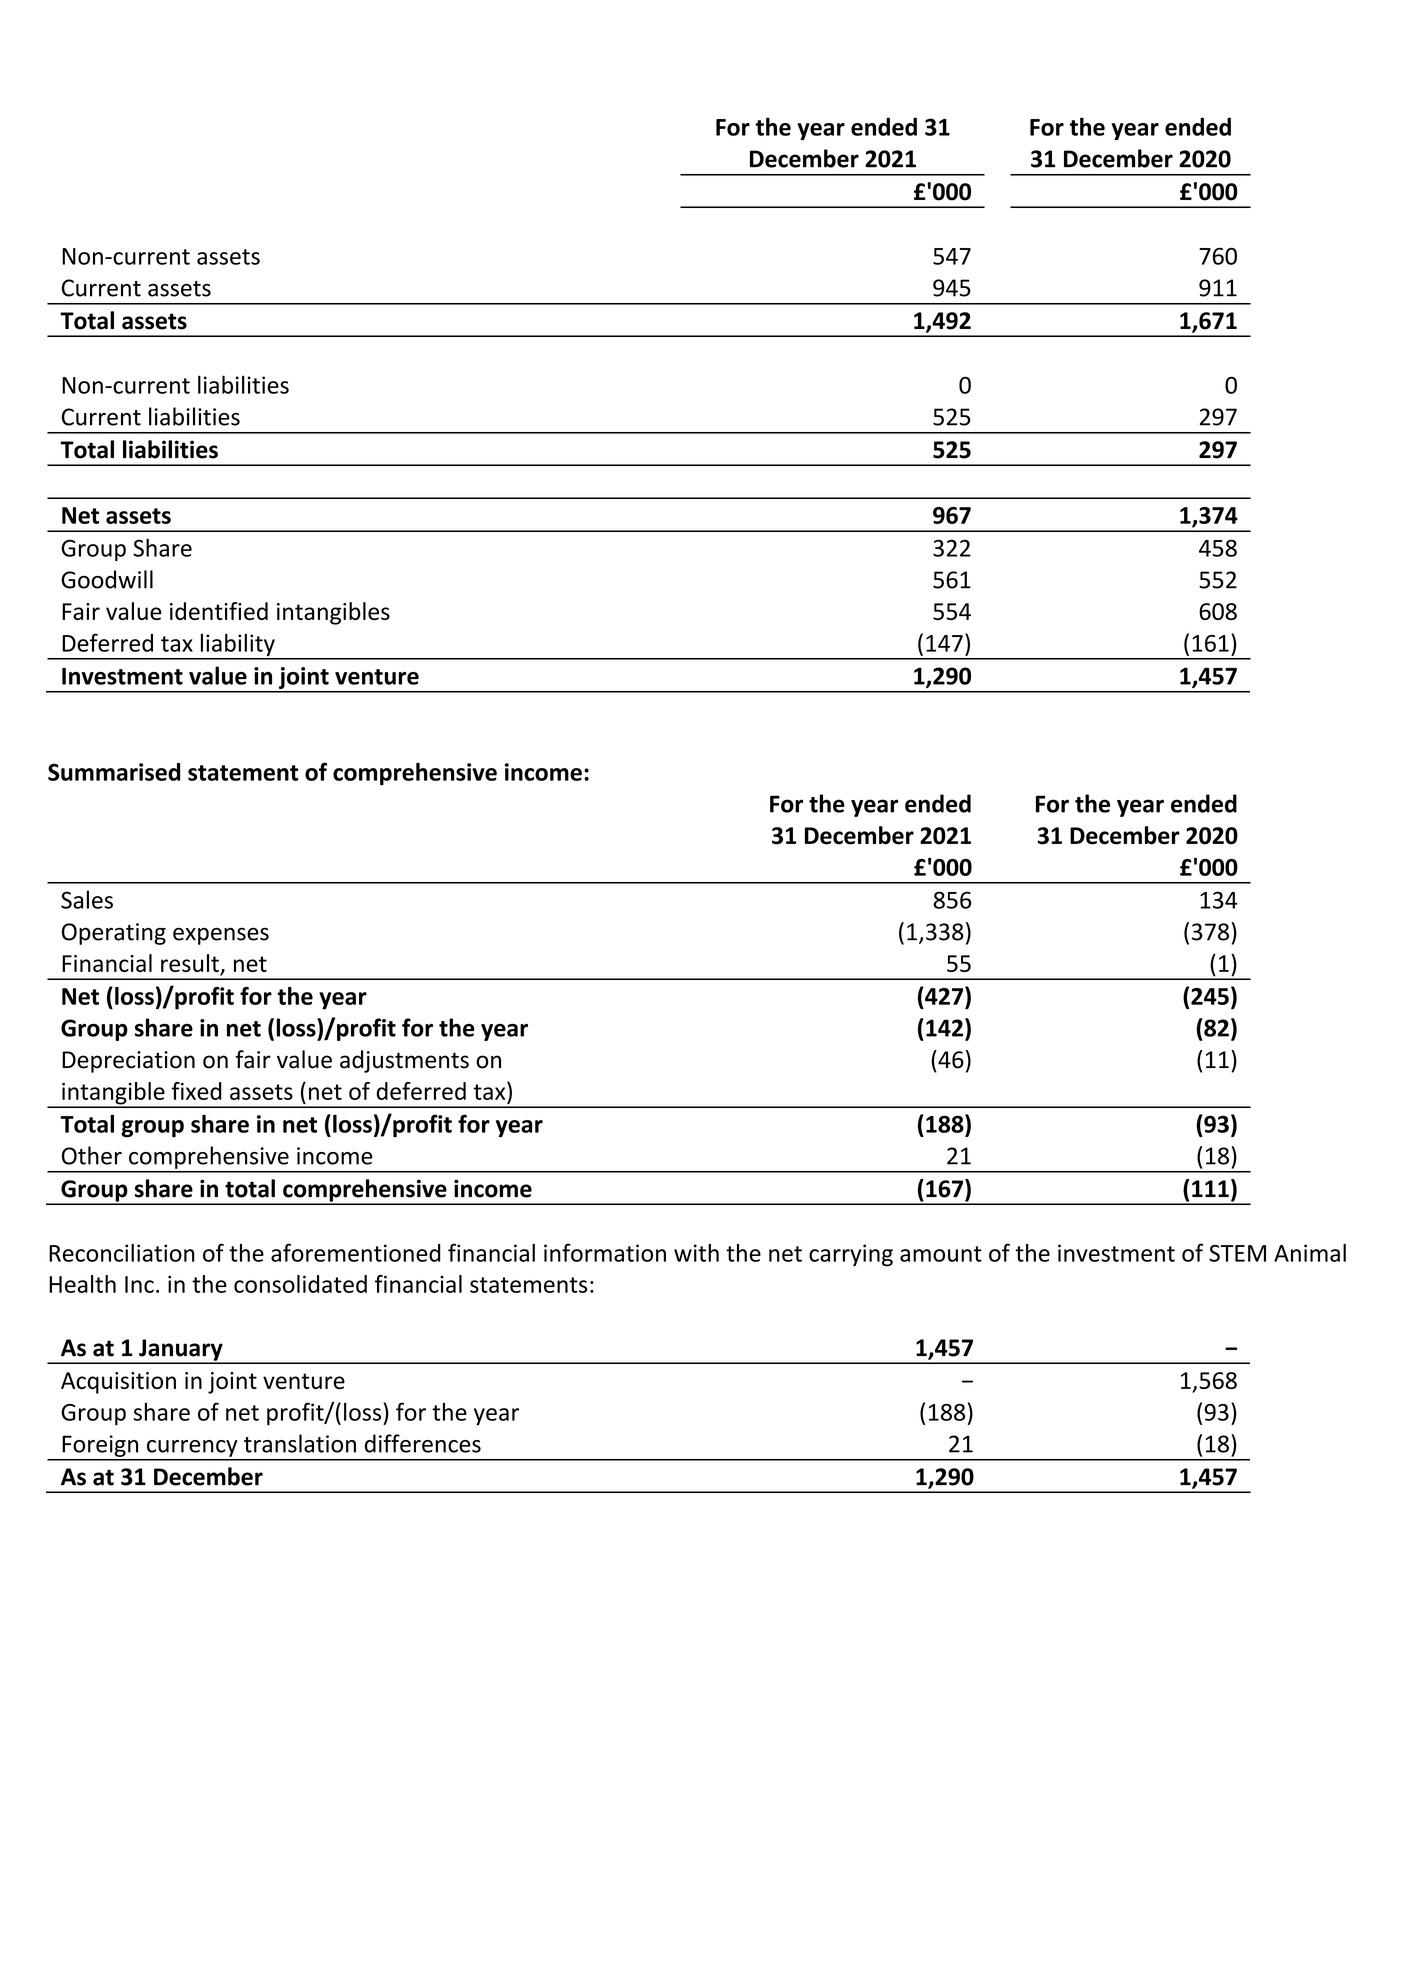 The height and width of the screenshot is (1985, 1403). What do you see at coordinates (219, 611) in the screenshot?
I see `identified` at bounding box center [219, 611].
